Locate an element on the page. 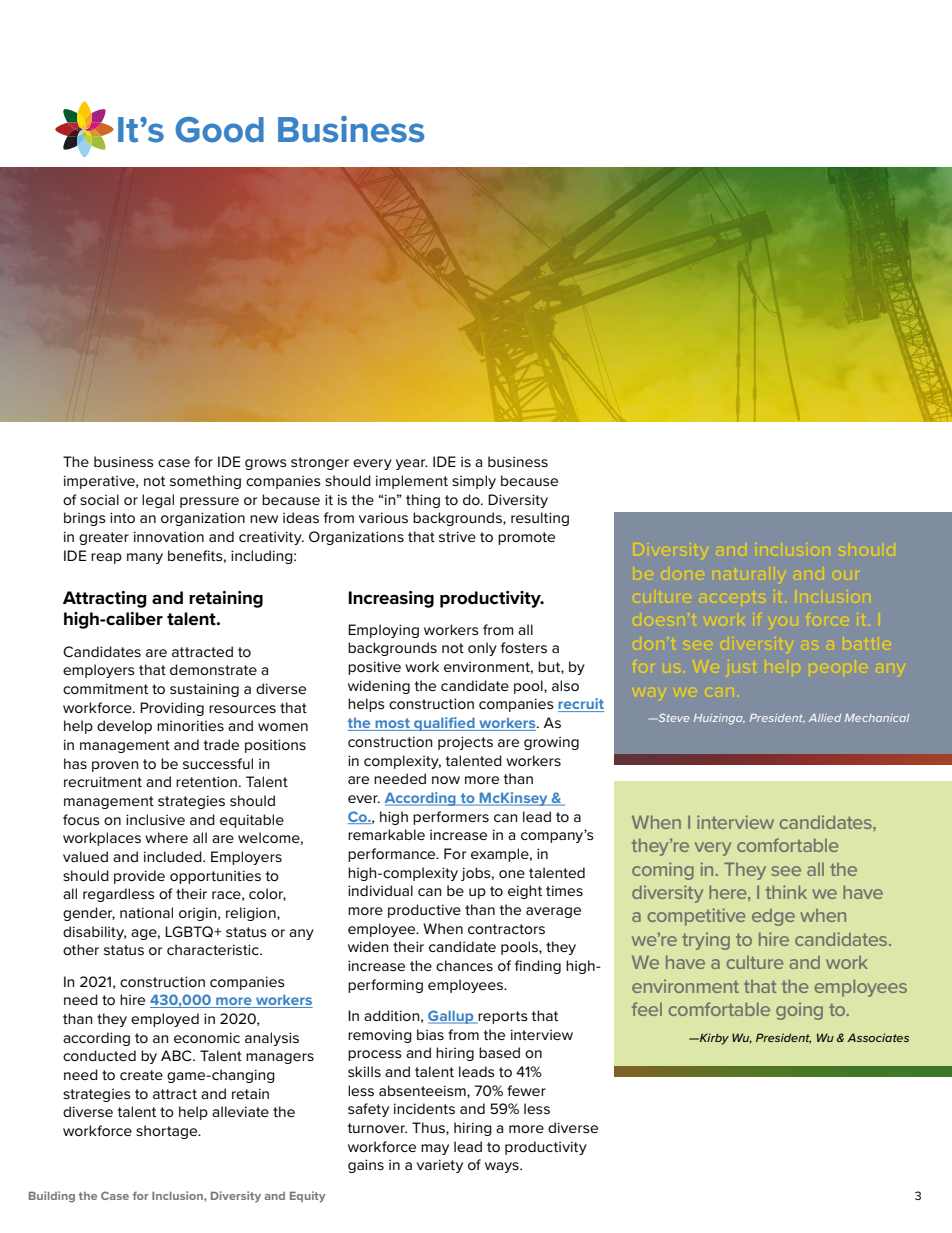  performers is located at coordinates (451, 818).
